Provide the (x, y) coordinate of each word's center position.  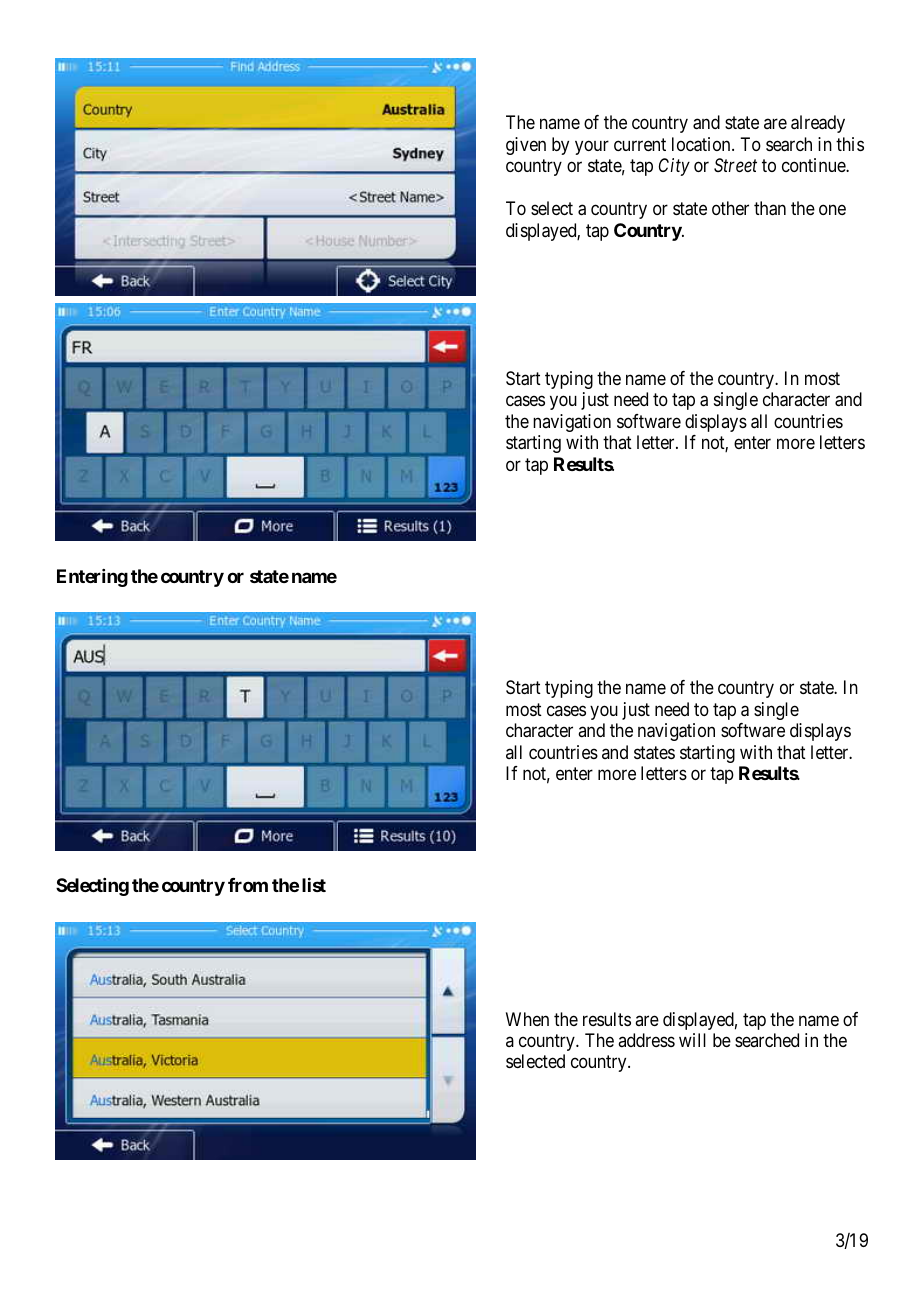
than (770, 208)
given (526, 146)
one (832, 210)
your (592, 147)
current (640, 144)
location (702, 144)
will (692, 1040)
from (248, 885)
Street (735, 165)
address (646, 1040)
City (674, 167)
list (314, 885)
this (850, 144)
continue (814, 165)
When (527, 1019)
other (730, 208)
